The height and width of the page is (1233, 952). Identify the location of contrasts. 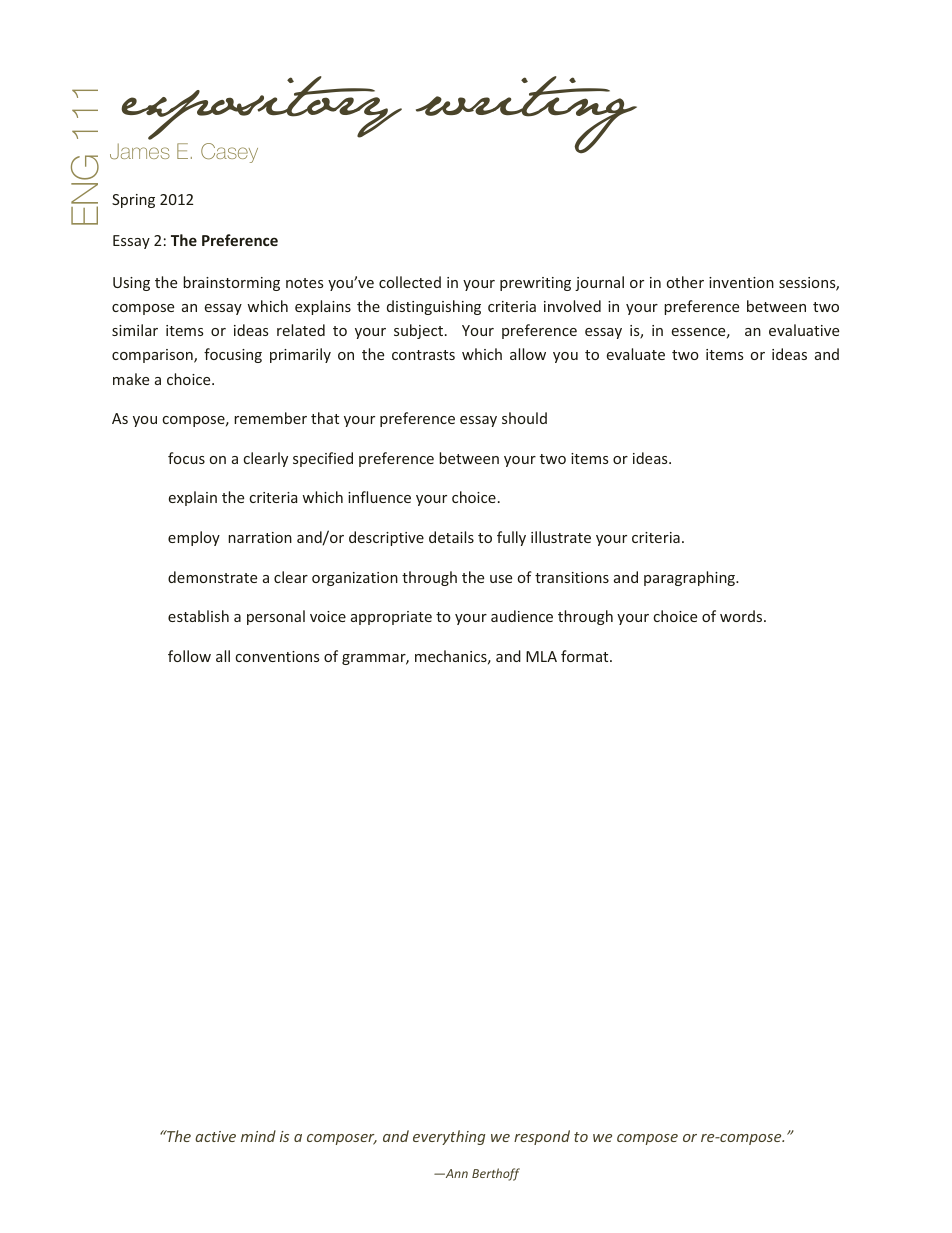
(423, 355).
